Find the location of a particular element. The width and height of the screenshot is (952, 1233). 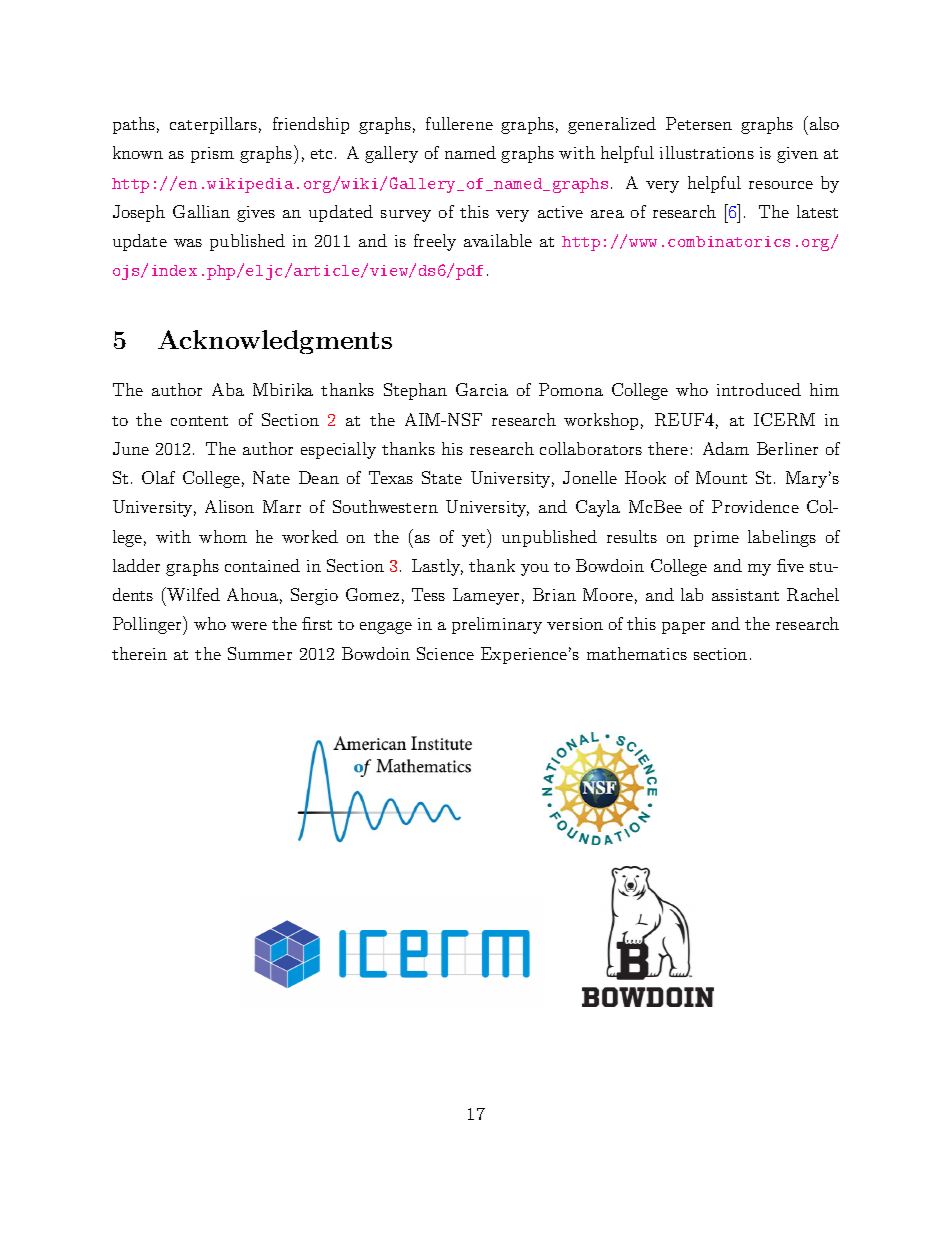

introduced is located at coordinates (759, 389).
